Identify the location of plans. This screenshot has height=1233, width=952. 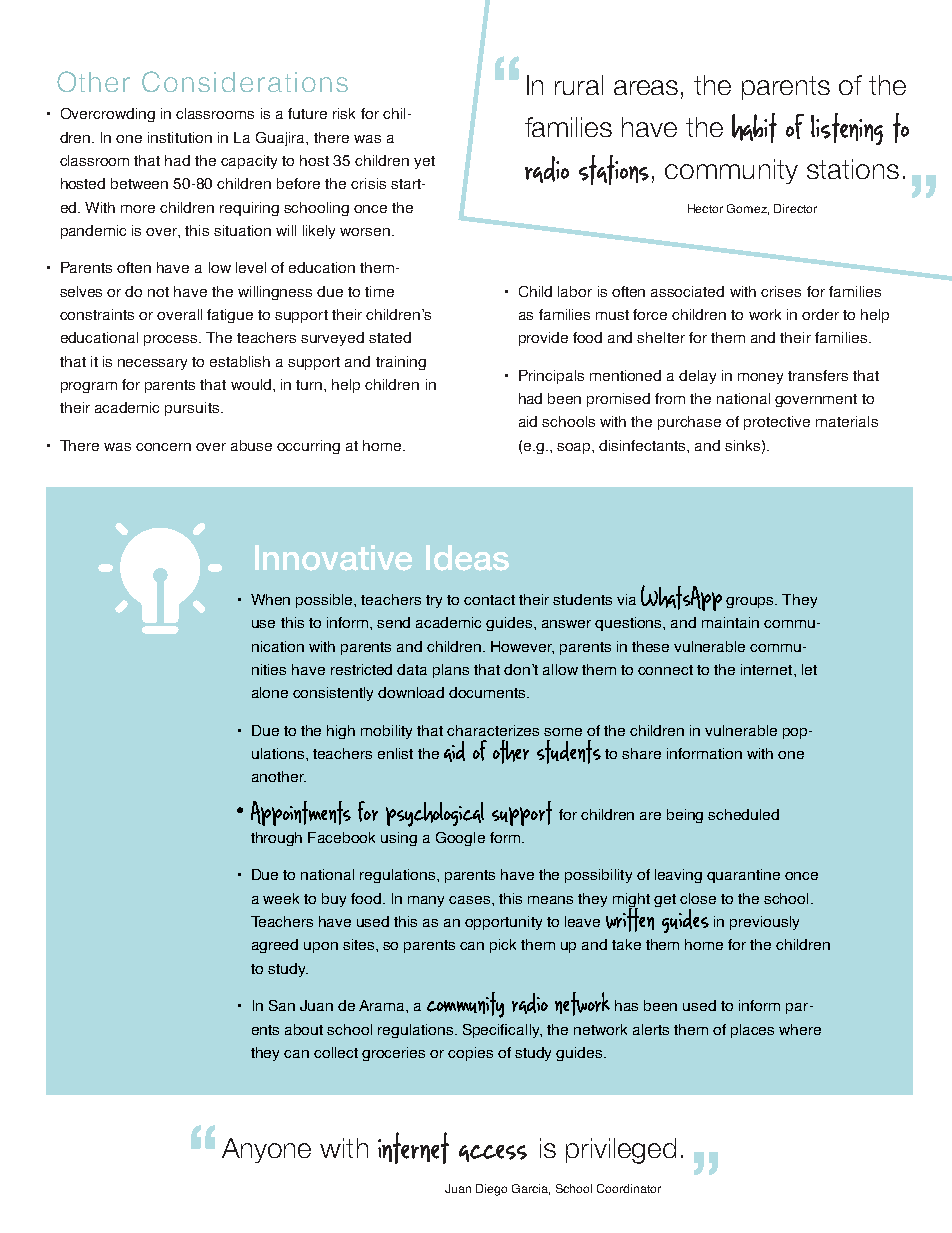
(451, 671).
